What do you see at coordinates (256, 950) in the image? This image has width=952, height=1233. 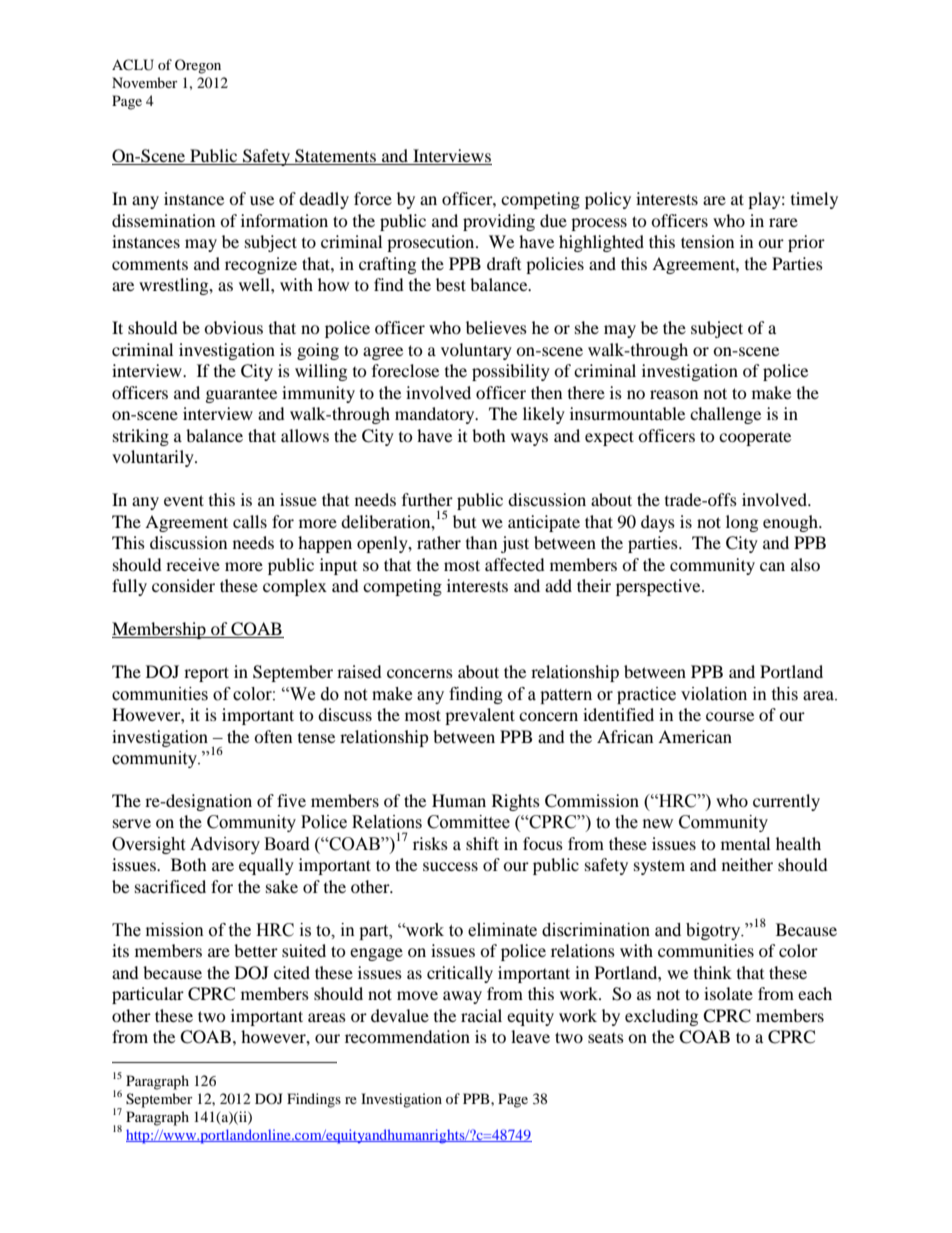 I see `better` at bounding box center [256, 950].
